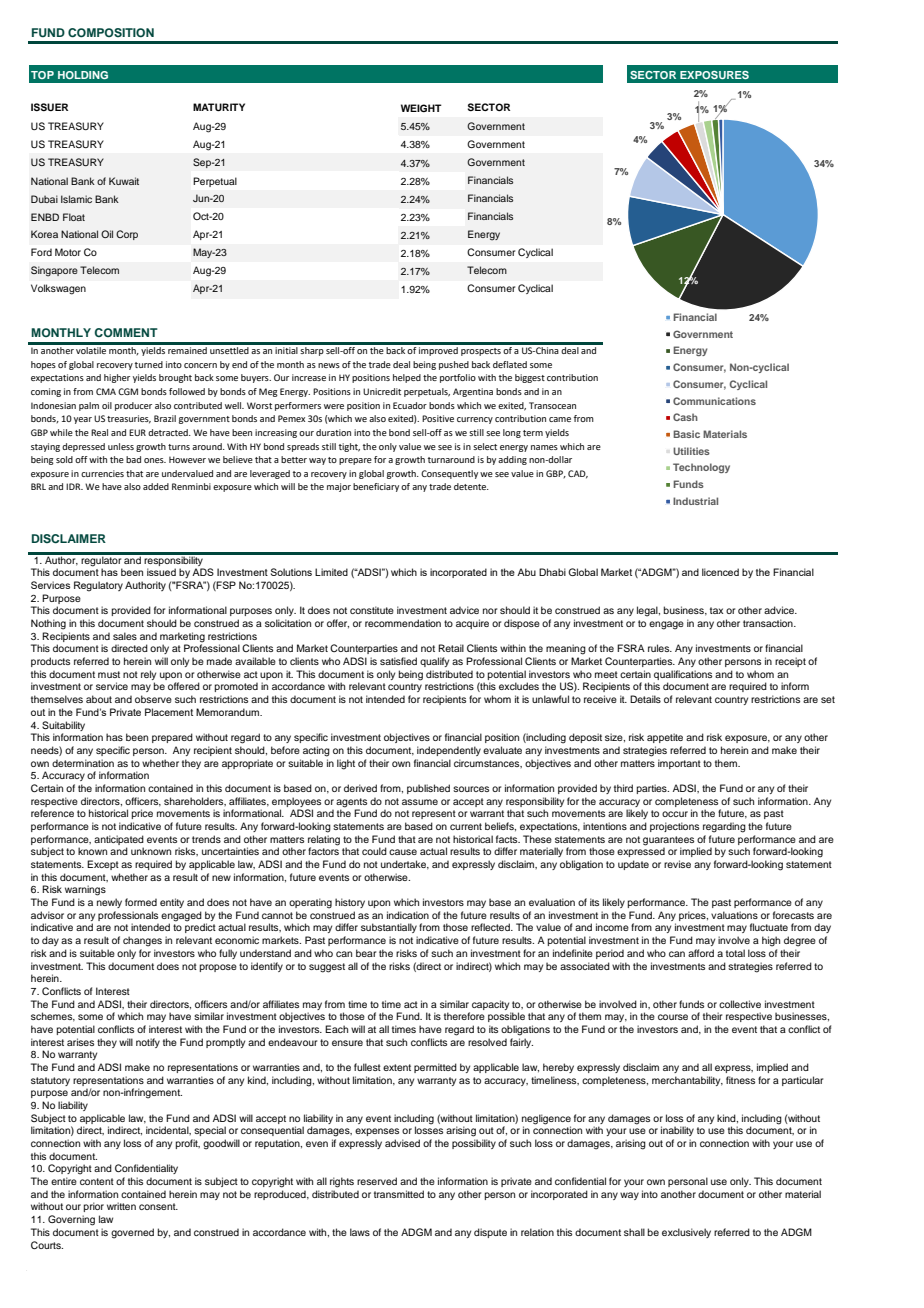 The width and height of the image is (924, 1308). What do you see at coordinates (428, 789) in the image?
I see `published` at bounding box center [428, 789].
